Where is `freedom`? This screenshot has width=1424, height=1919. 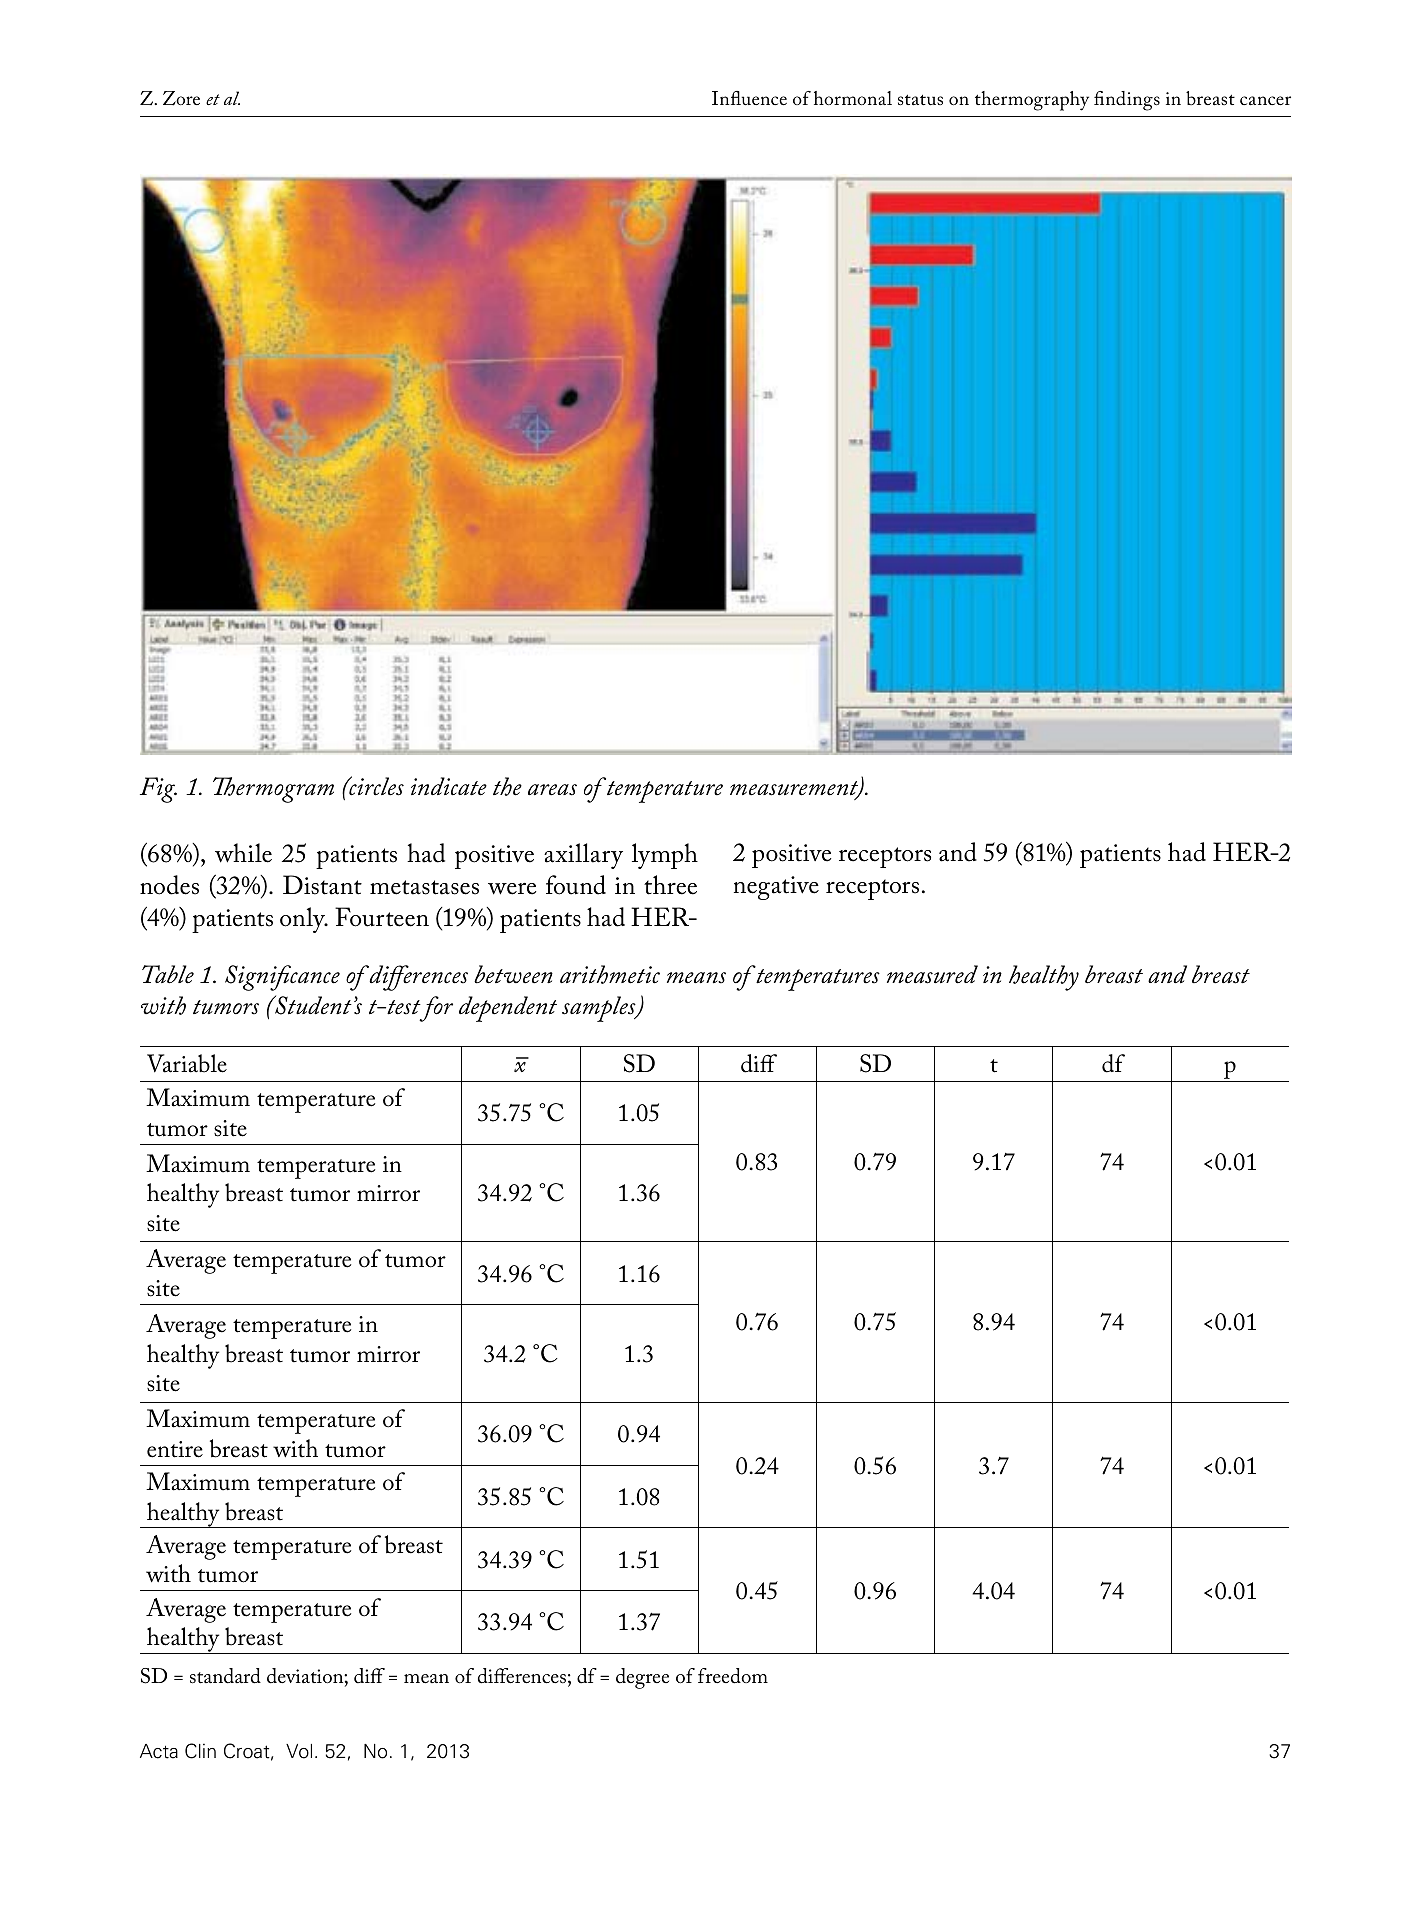
freedom is located at coordinates (733, 1676).
